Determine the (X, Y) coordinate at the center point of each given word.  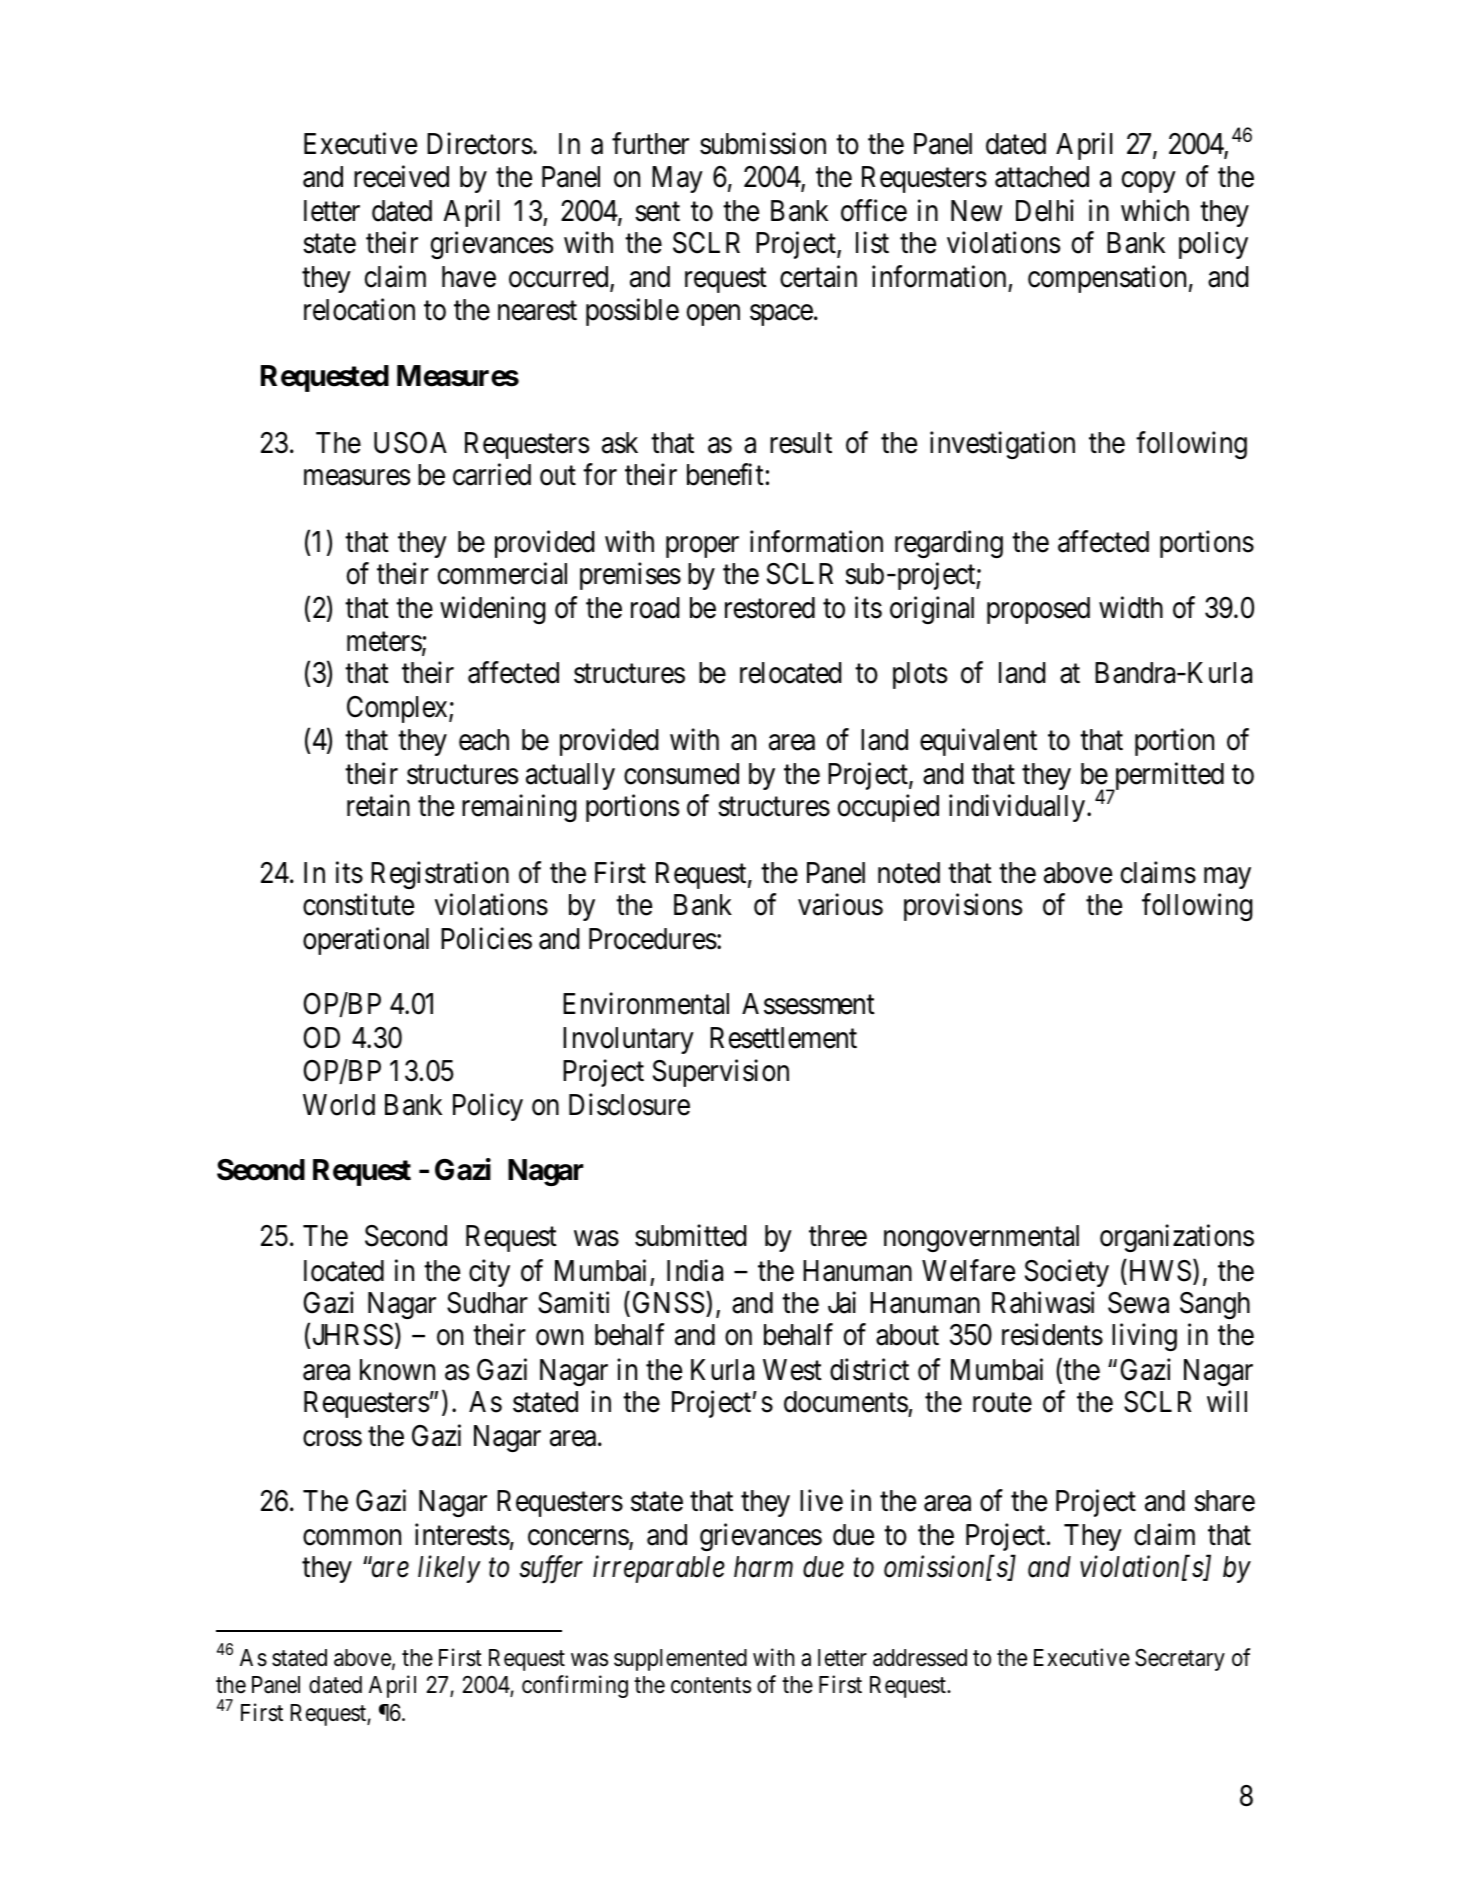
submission (763, 144)
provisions (963, 907)
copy (1149, 182)
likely (449, 1569)
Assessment (808, 1004)
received (401, 176)
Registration (440, 875)
